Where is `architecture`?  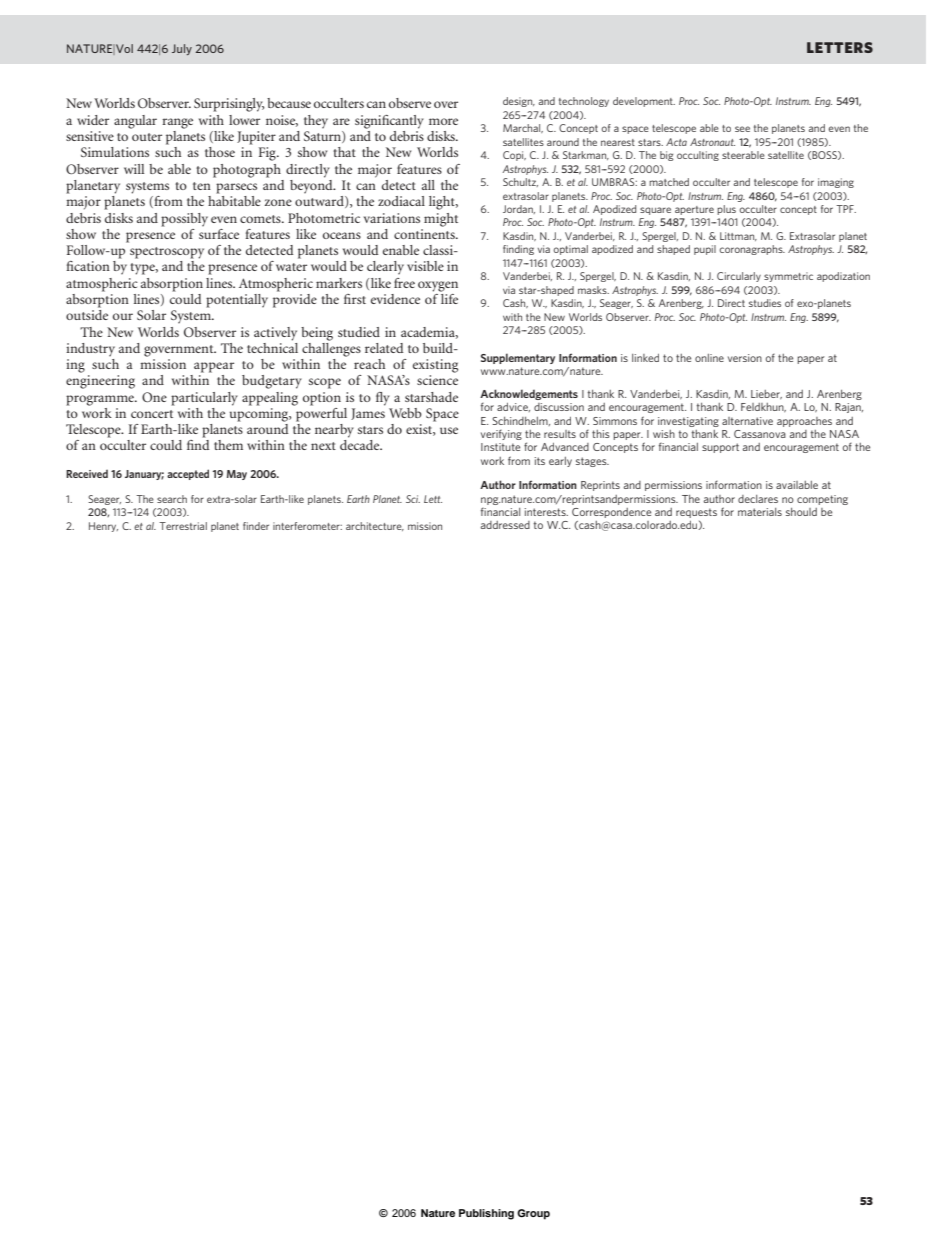 architecture is located at coordinates (375, 526).
